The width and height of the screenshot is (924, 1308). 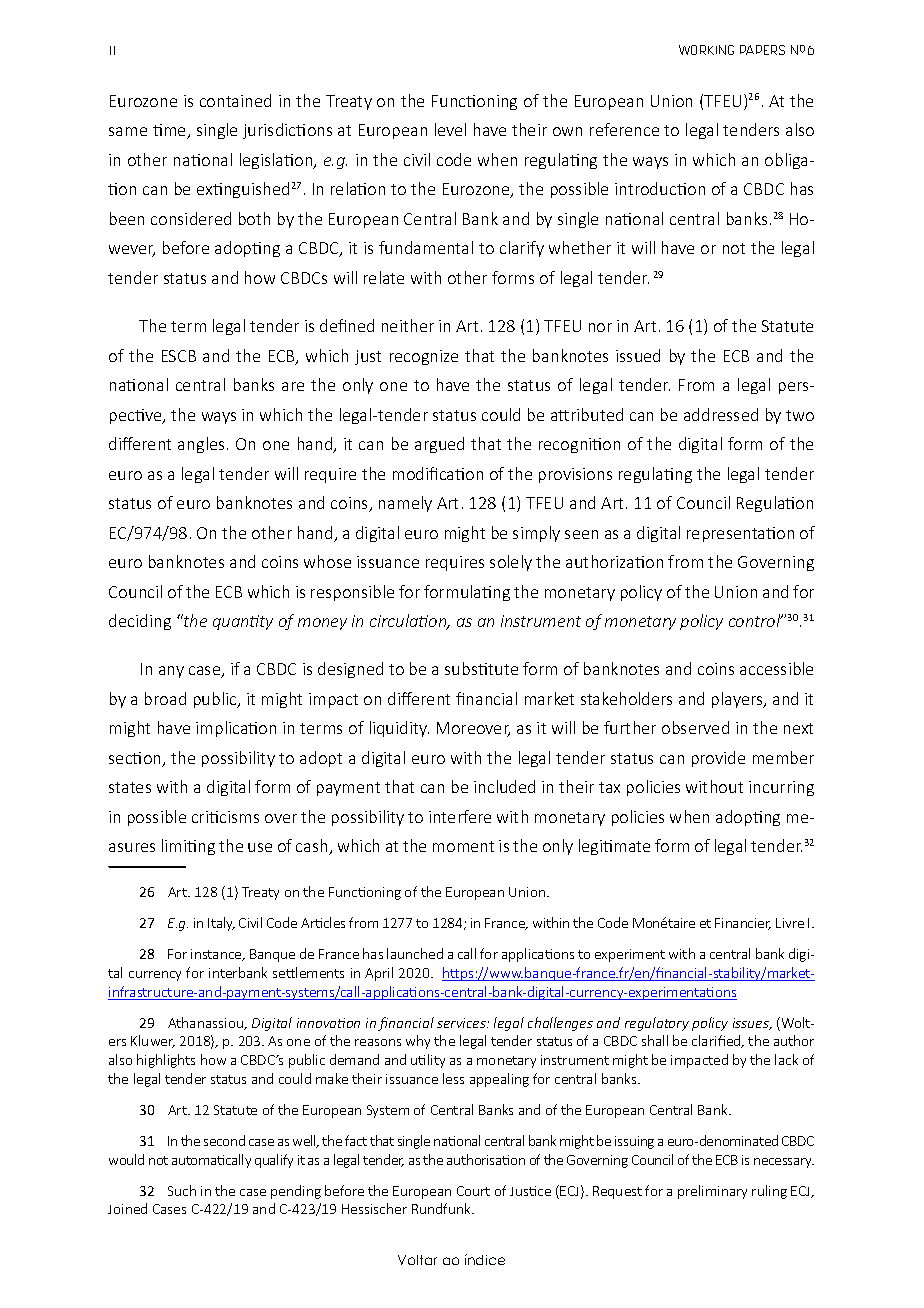 I want to click on Such, so click(x=182, y=1190).
